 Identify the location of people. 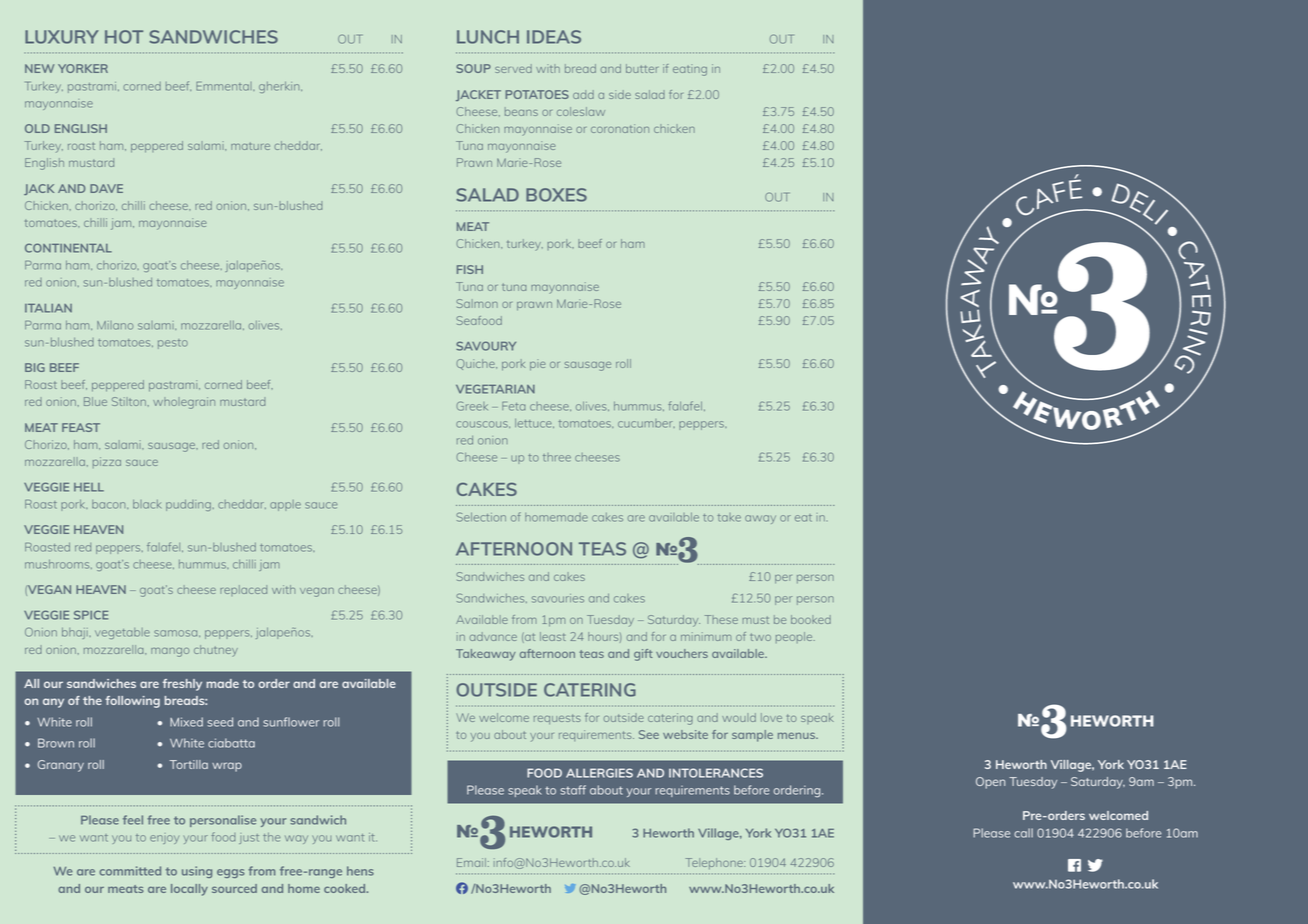
(795, 637).
